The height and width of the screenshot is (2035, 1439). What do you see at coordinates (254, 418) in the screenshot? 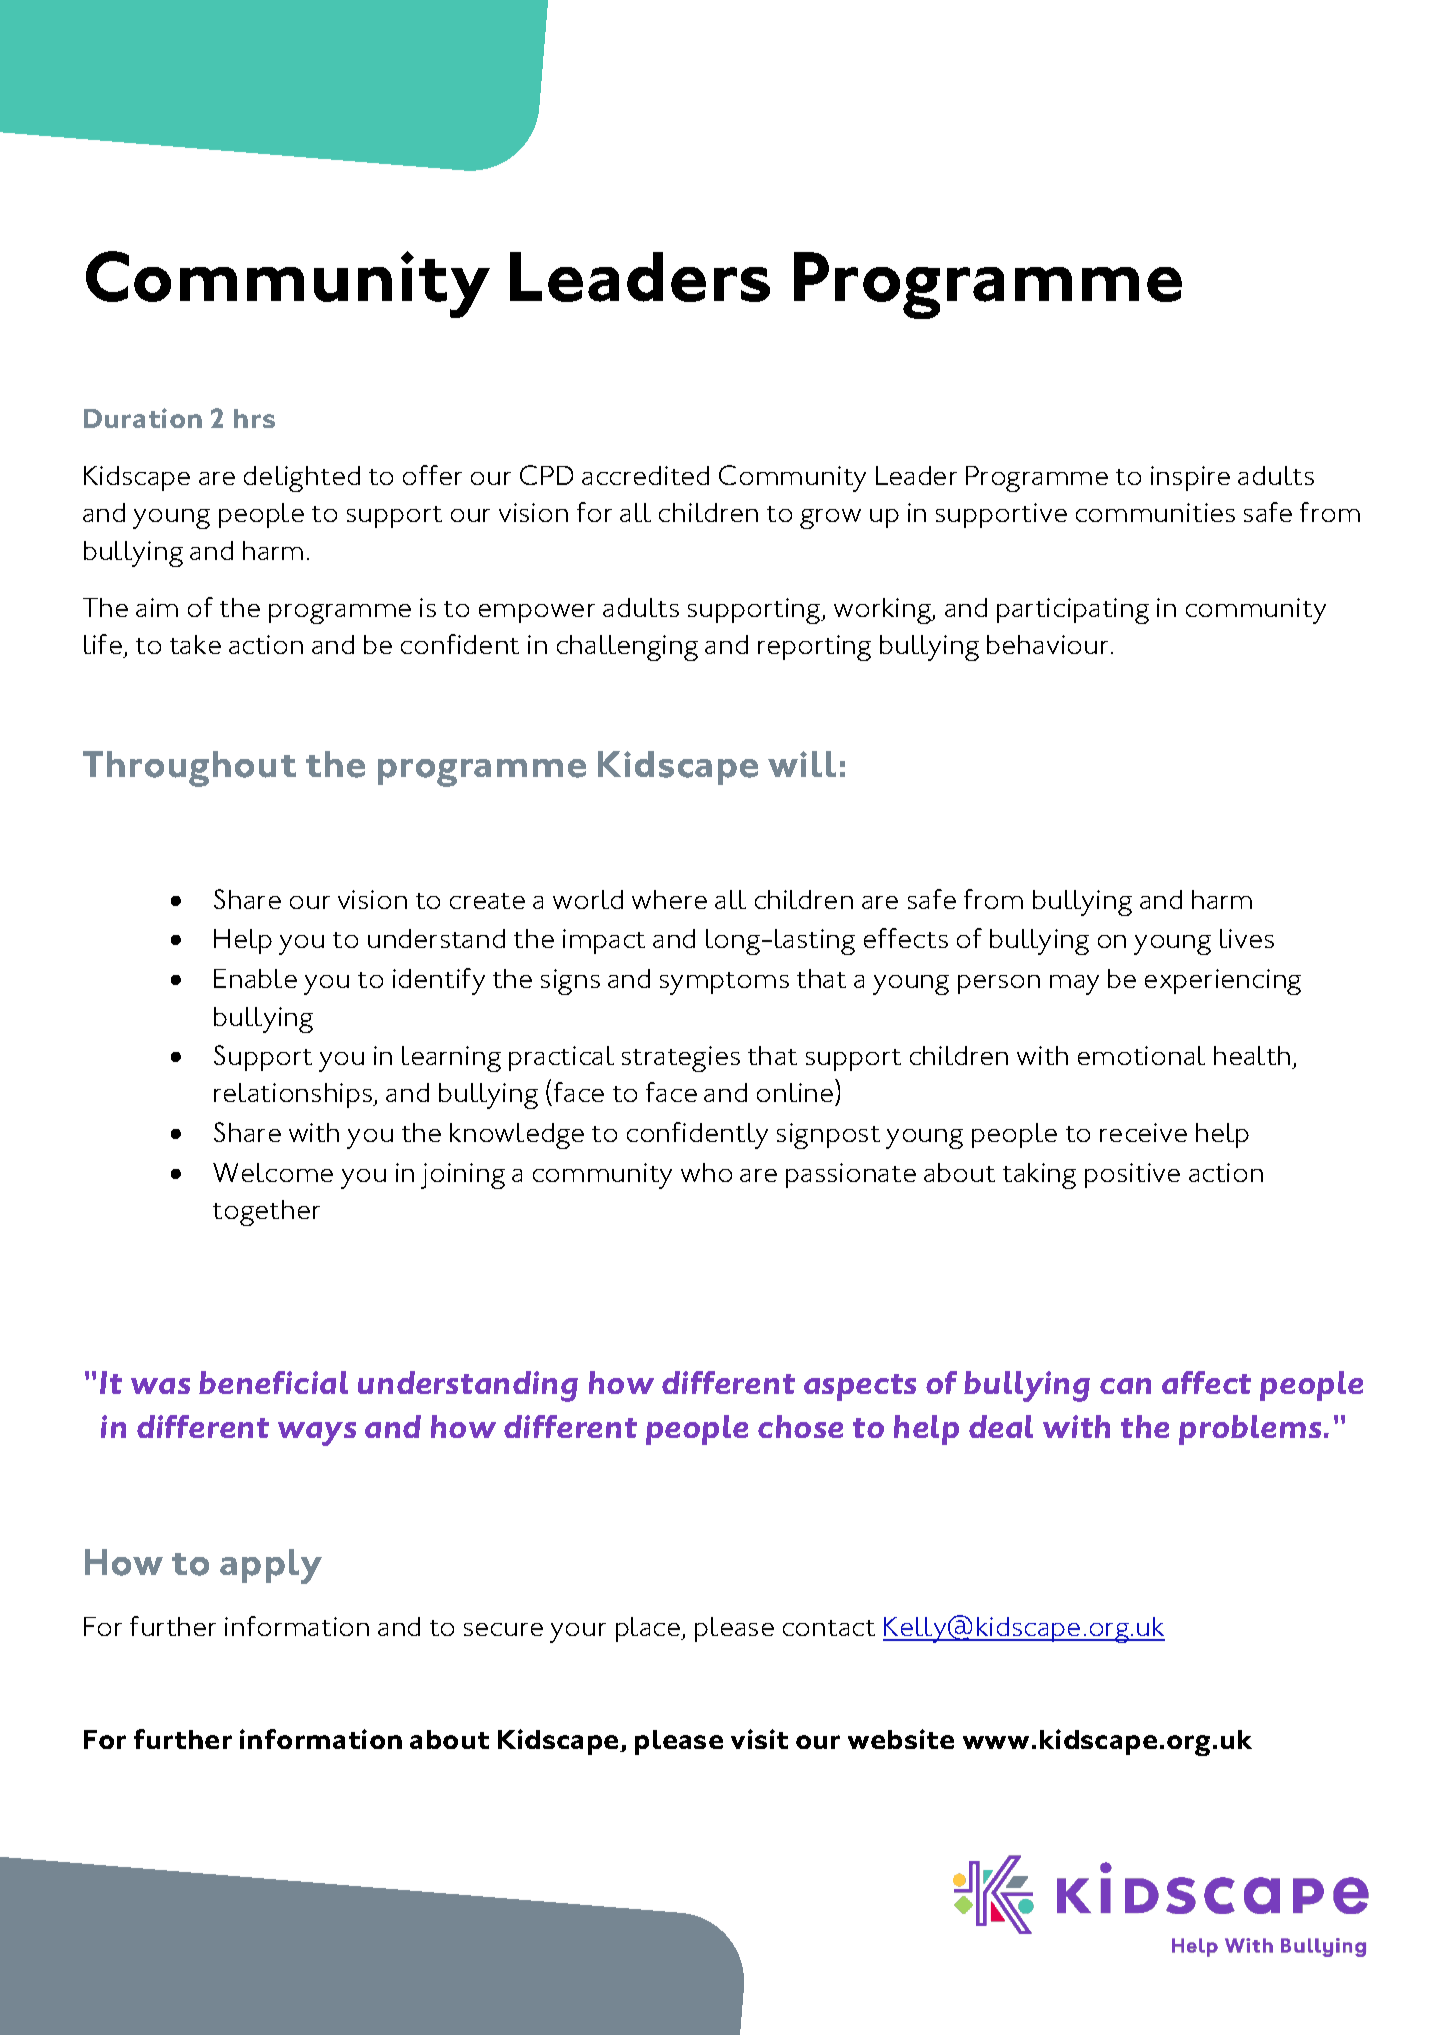
I see `hrs` at bounding box center [254, 418].
